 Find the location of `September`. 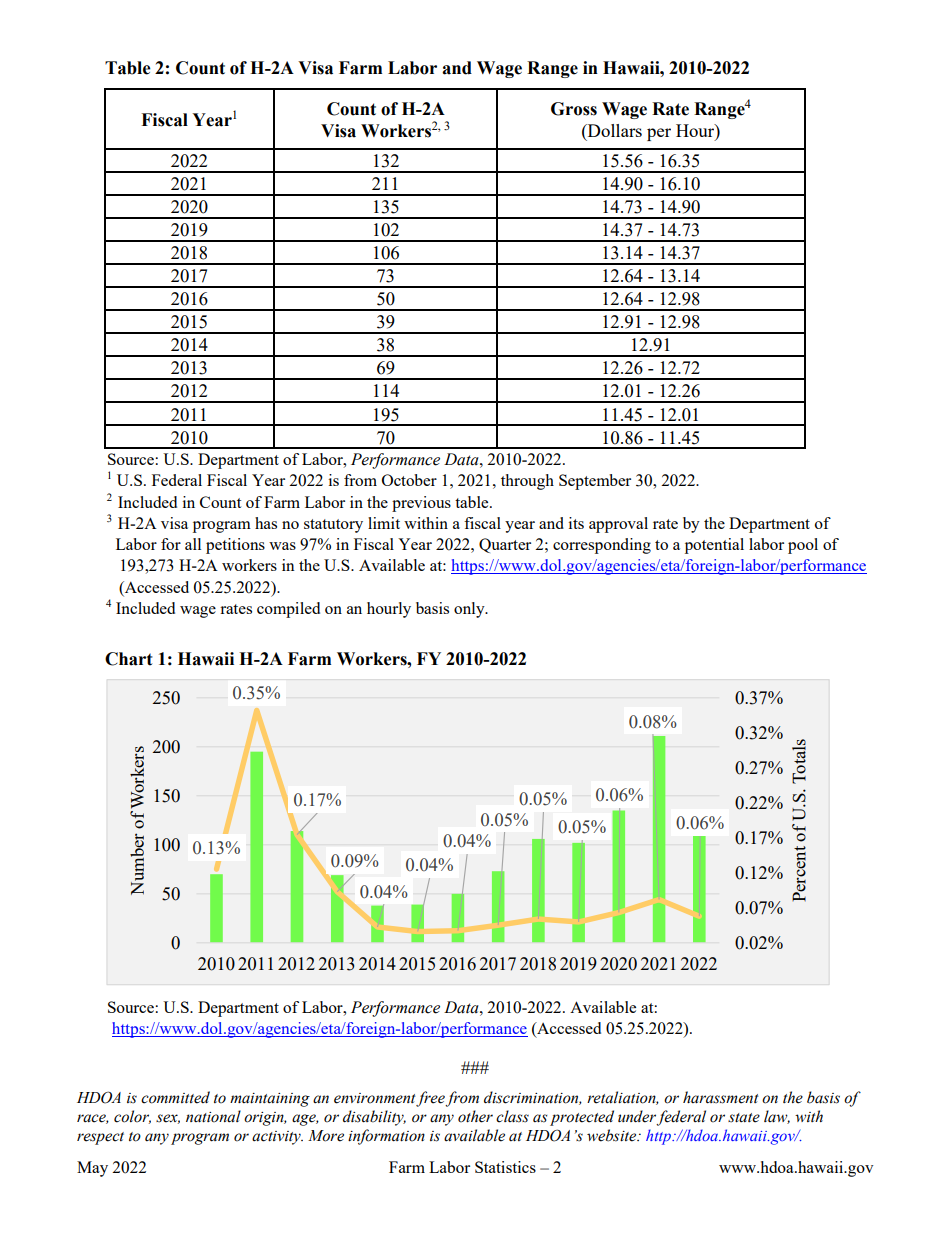

September is located at coordinates (595, 482).
